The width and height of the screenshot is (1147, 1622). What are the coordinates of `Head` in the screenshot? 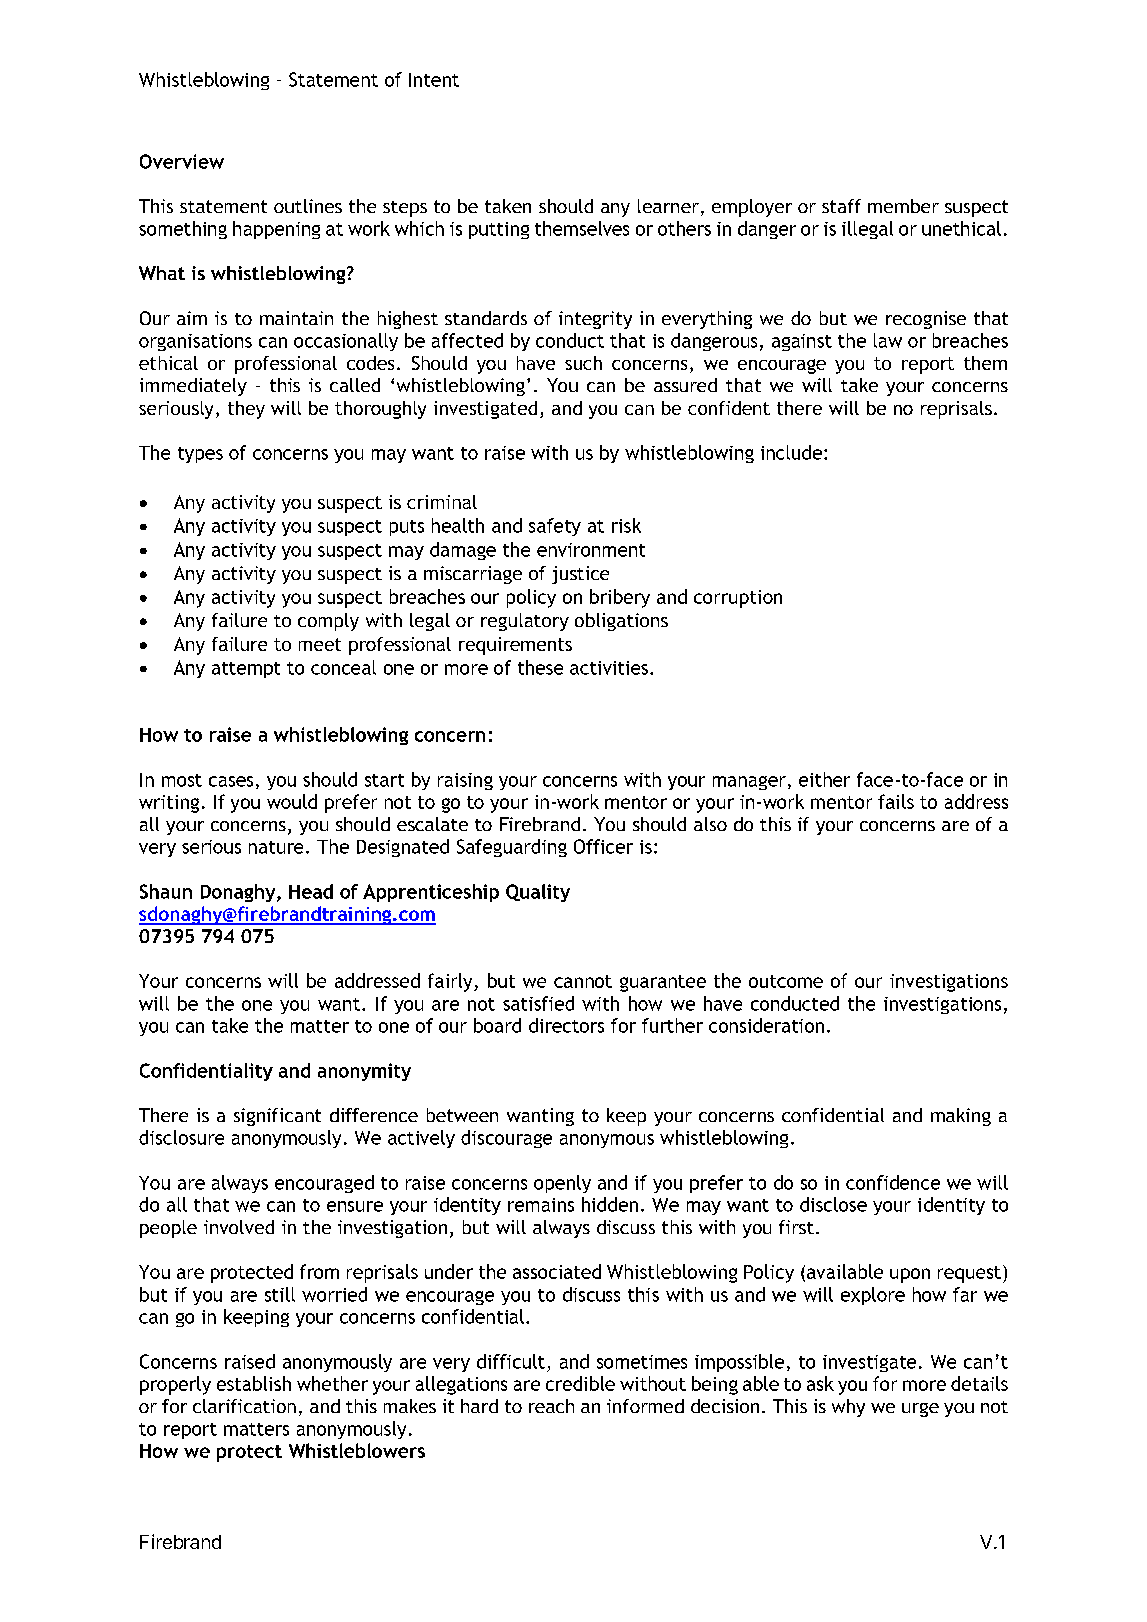 It's located at (311, 891).
